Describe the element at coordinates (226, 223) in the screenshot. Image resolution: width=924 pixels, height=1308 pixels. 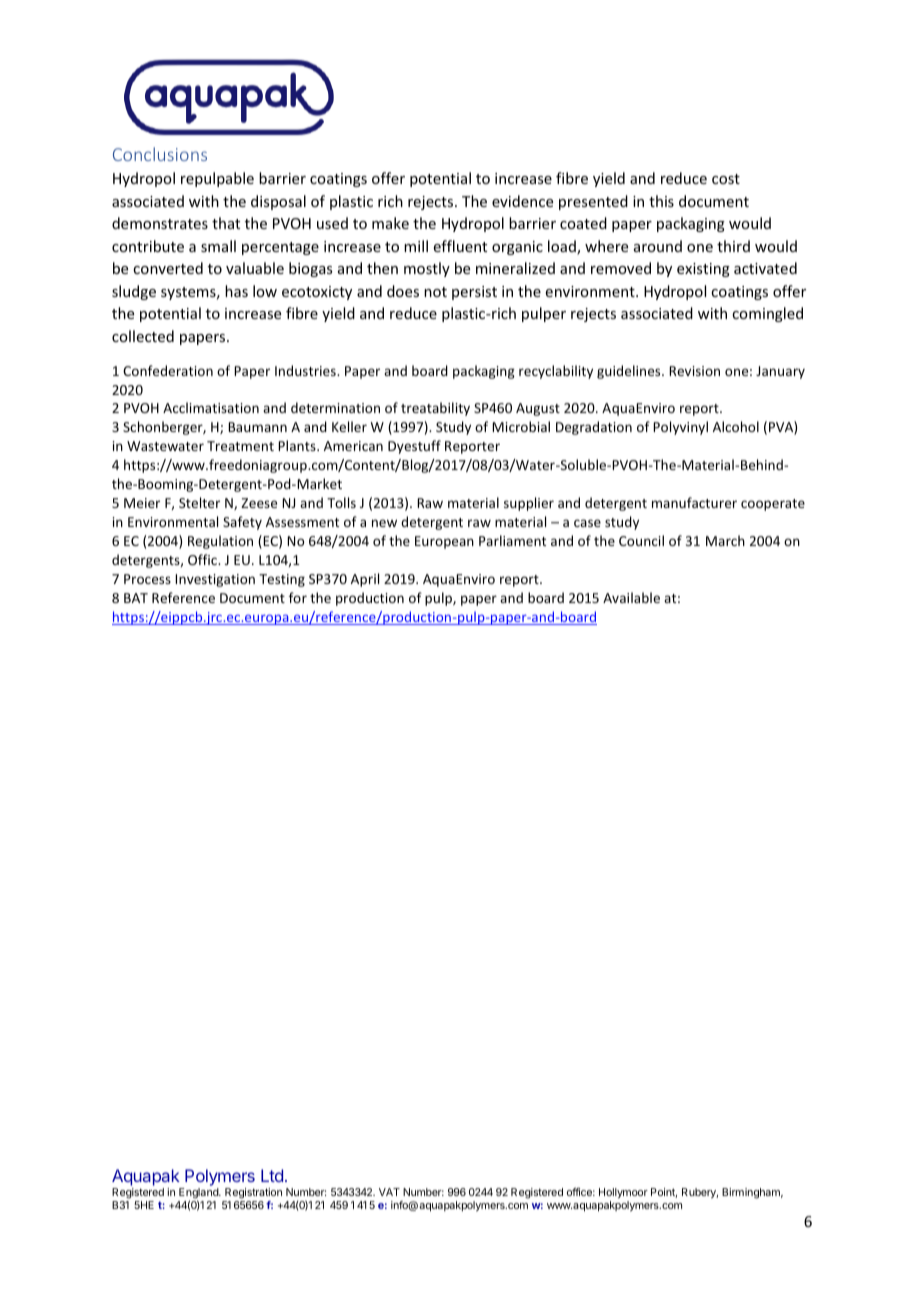
I see `that` at that location.
